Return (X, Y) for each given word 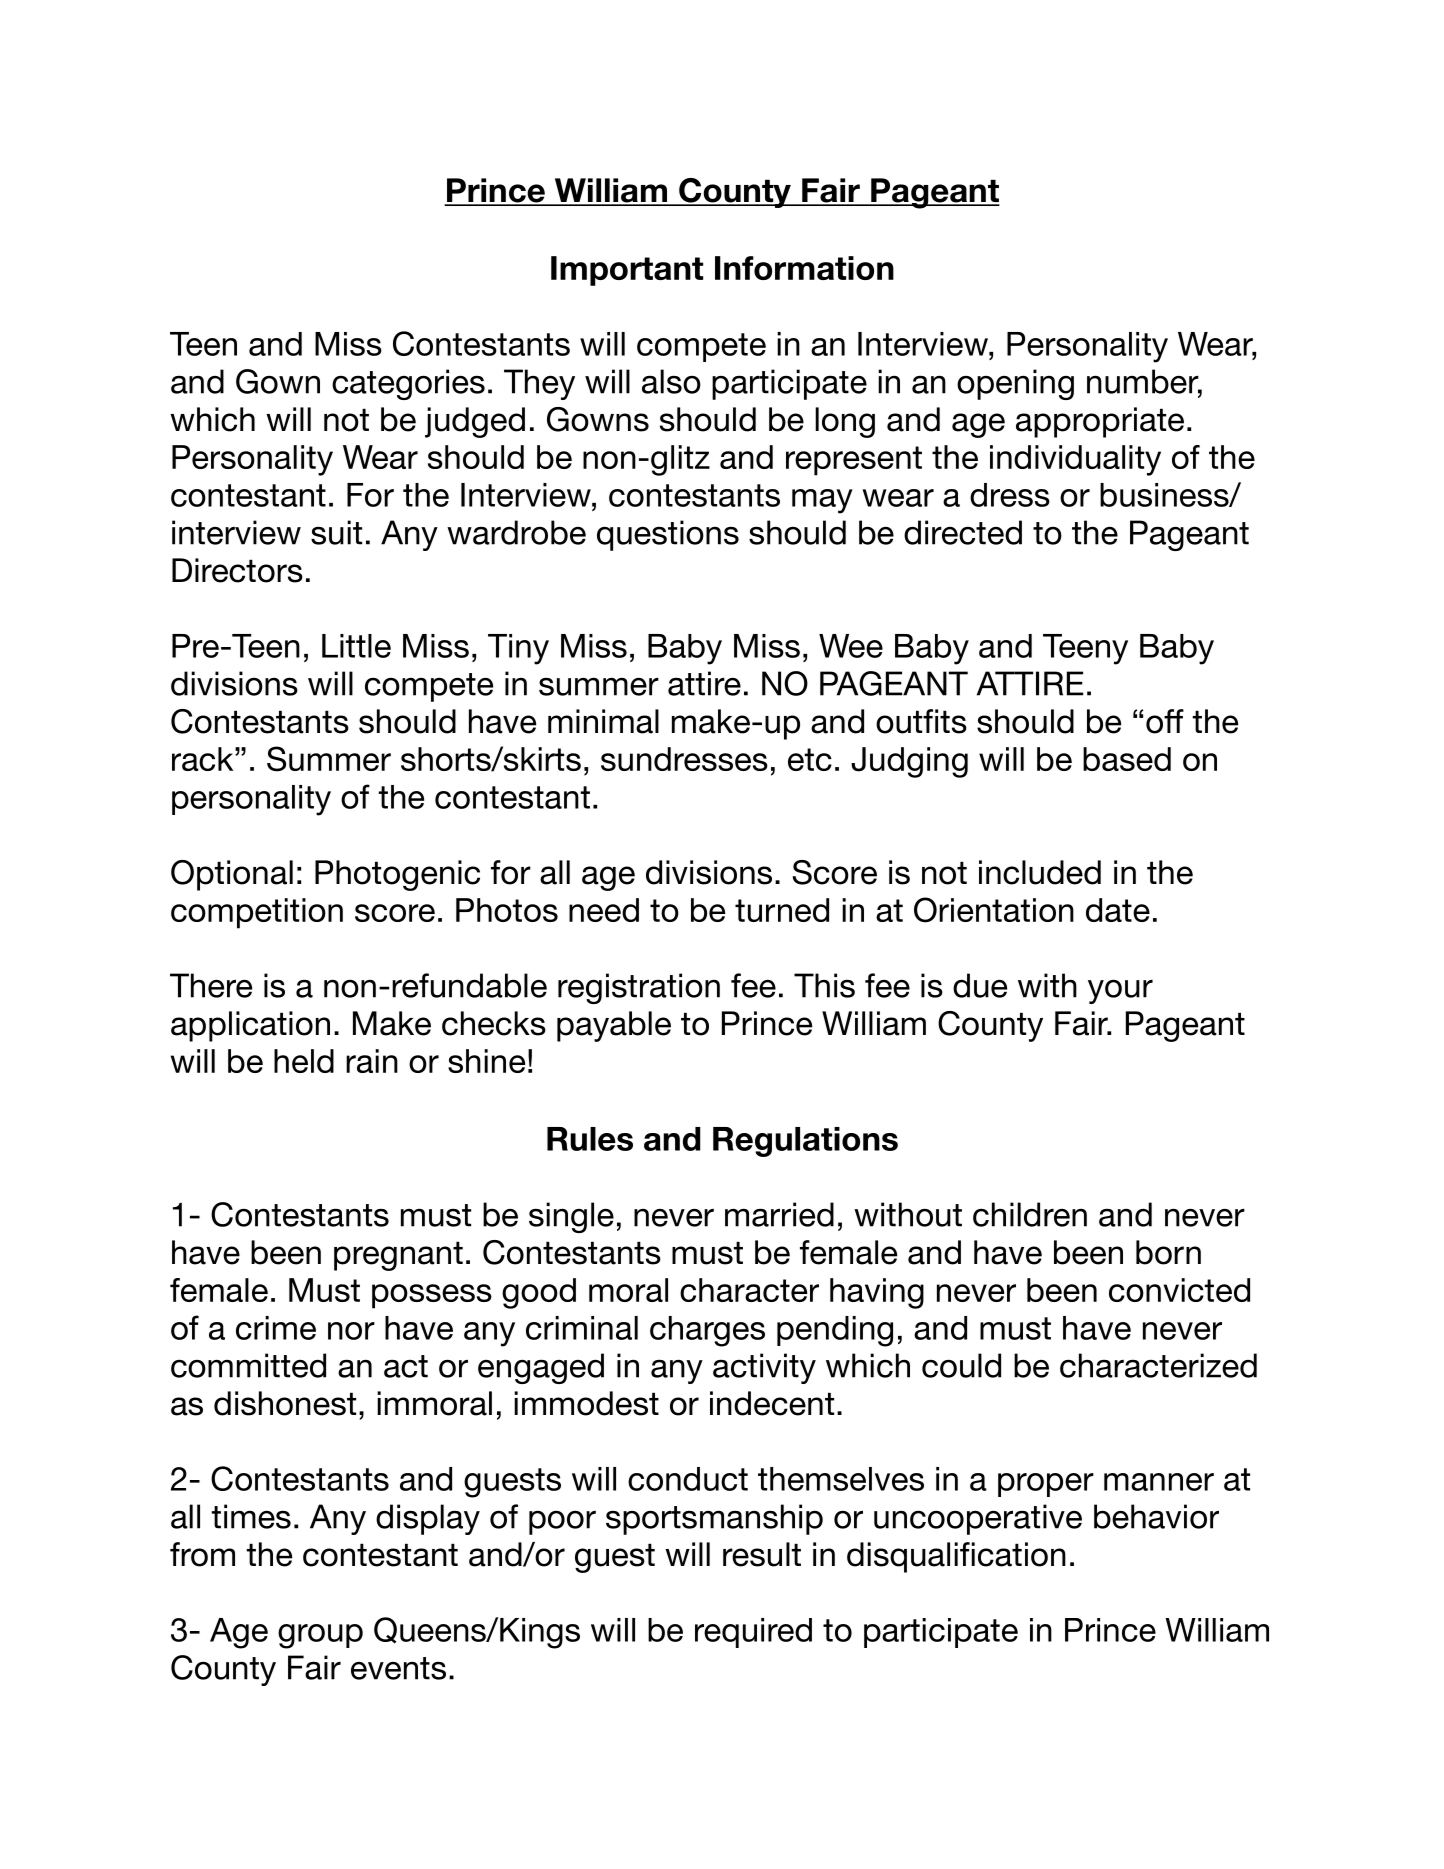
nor (351, 1331)
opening (1015, 384)
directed (963, 532)
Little (356, 646)
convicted (1179, 1290)
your (1120, 991)
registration (639, 988)
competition (257, 913)
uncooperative (978, 1519)
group (320, 1636)
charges (707, 1331)
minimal (603, 721)
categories (408, 384)
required (753, 1633)
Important (627, 271)
